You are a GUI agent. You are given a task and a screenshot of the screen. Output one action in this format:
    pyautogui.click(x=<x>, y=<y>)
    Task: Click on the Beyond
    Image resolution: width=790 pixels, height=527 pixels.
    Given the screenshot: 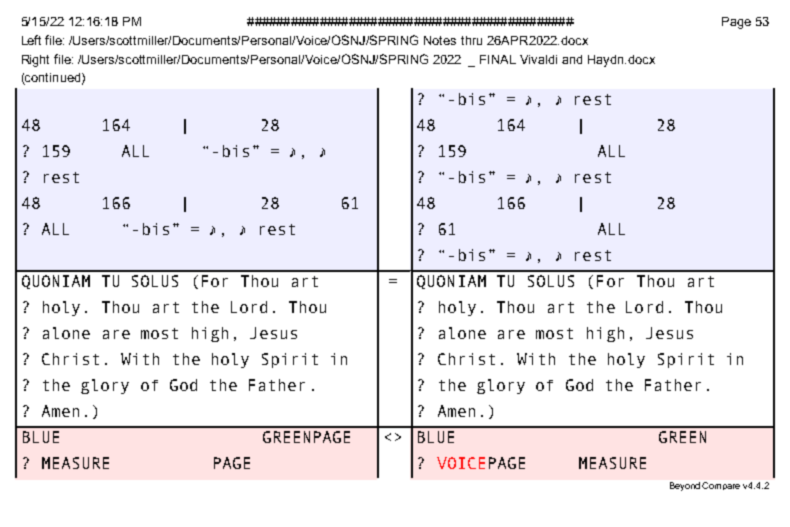 What is the action you would take?
    pyautogui.click(x=685, y=486)
